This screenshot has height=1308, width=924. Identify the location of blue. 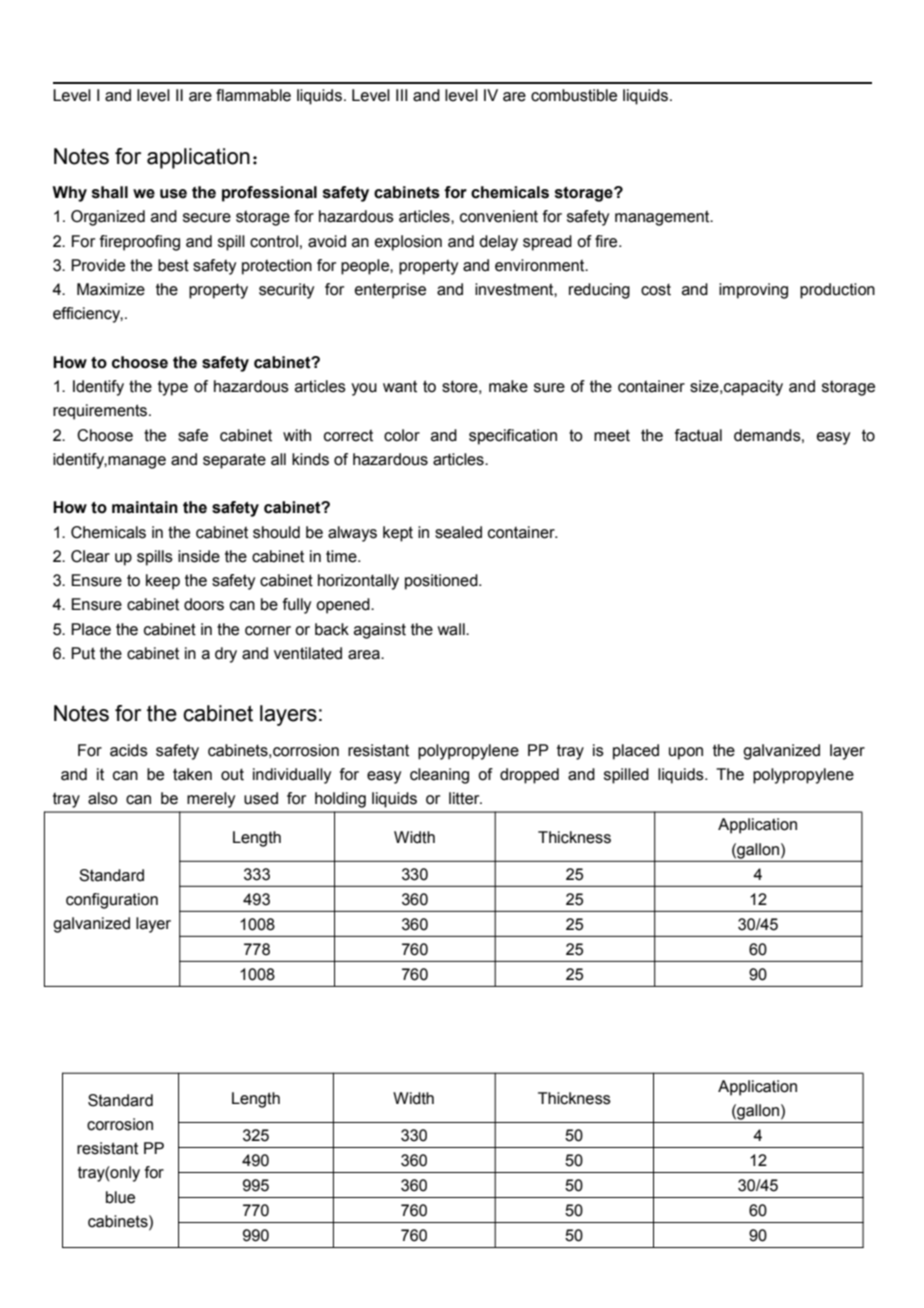
(120, 1197).
